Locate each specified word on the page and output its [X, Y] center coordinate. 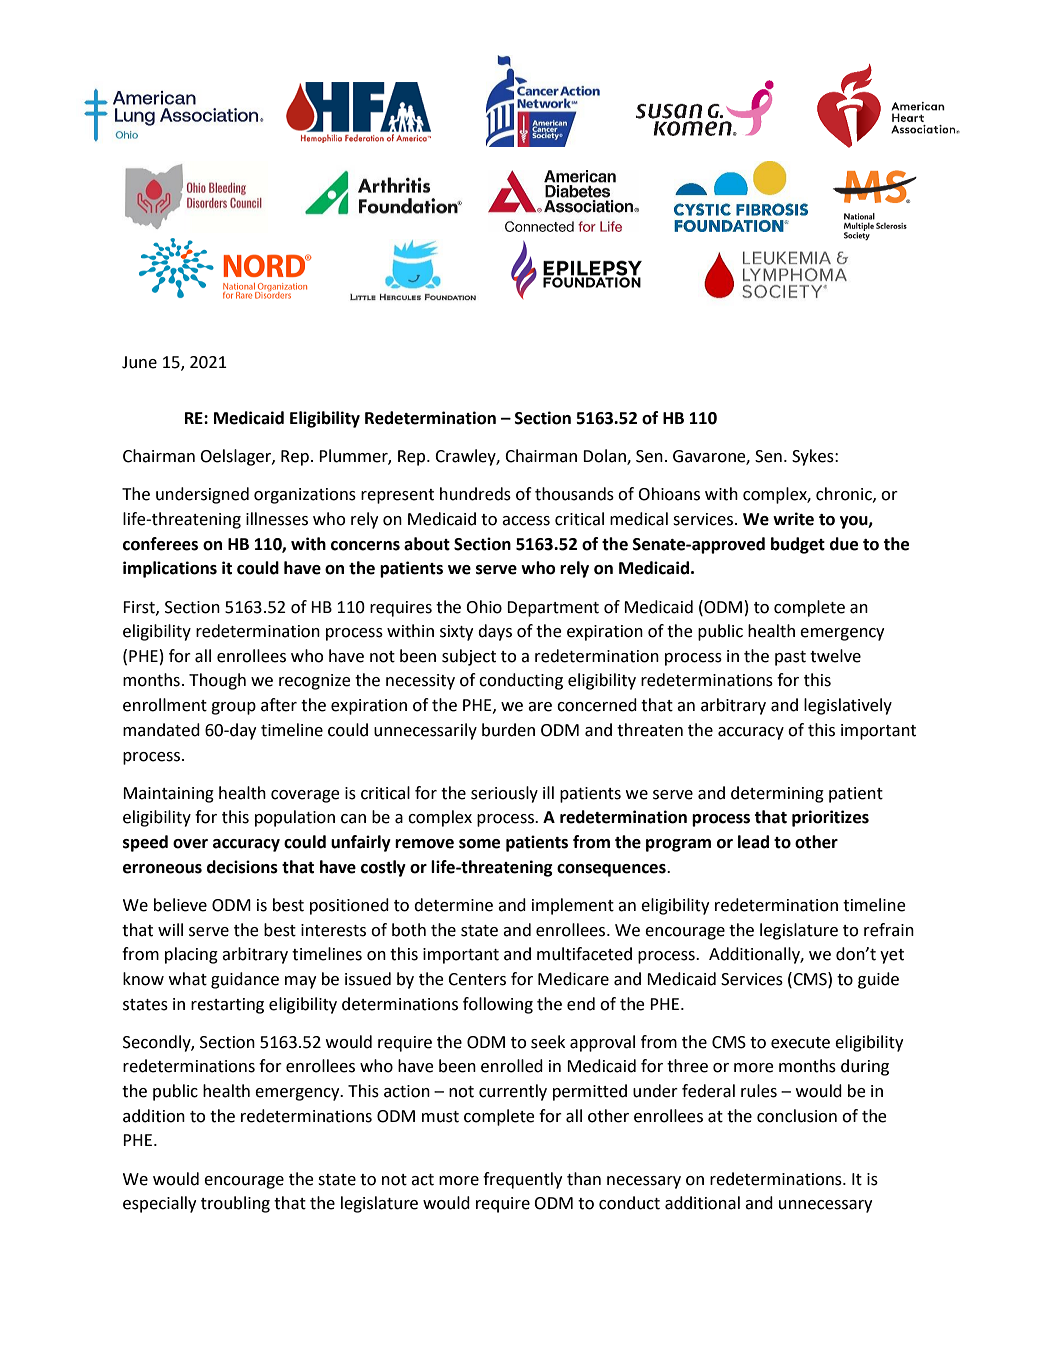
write [793, 519]
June [139, 362]
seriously [504, 794]
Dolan [605, 457]
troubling [235, 1204]
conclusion [797, 1116]
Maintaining [168, 795]
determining [777, 794]
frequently [522, 1180]
